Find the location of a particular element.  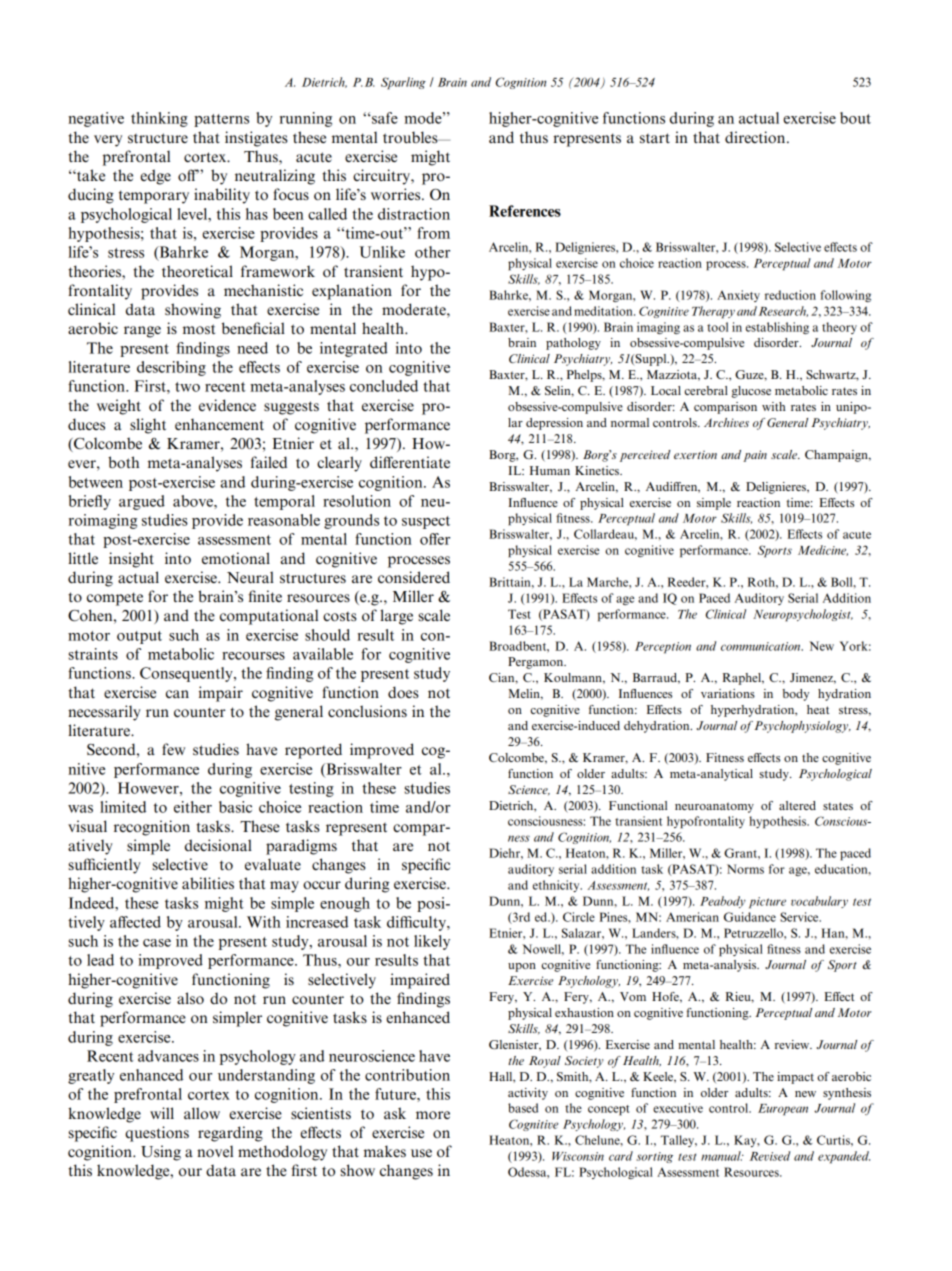

circuitry is located at coordinates (383, 177).
